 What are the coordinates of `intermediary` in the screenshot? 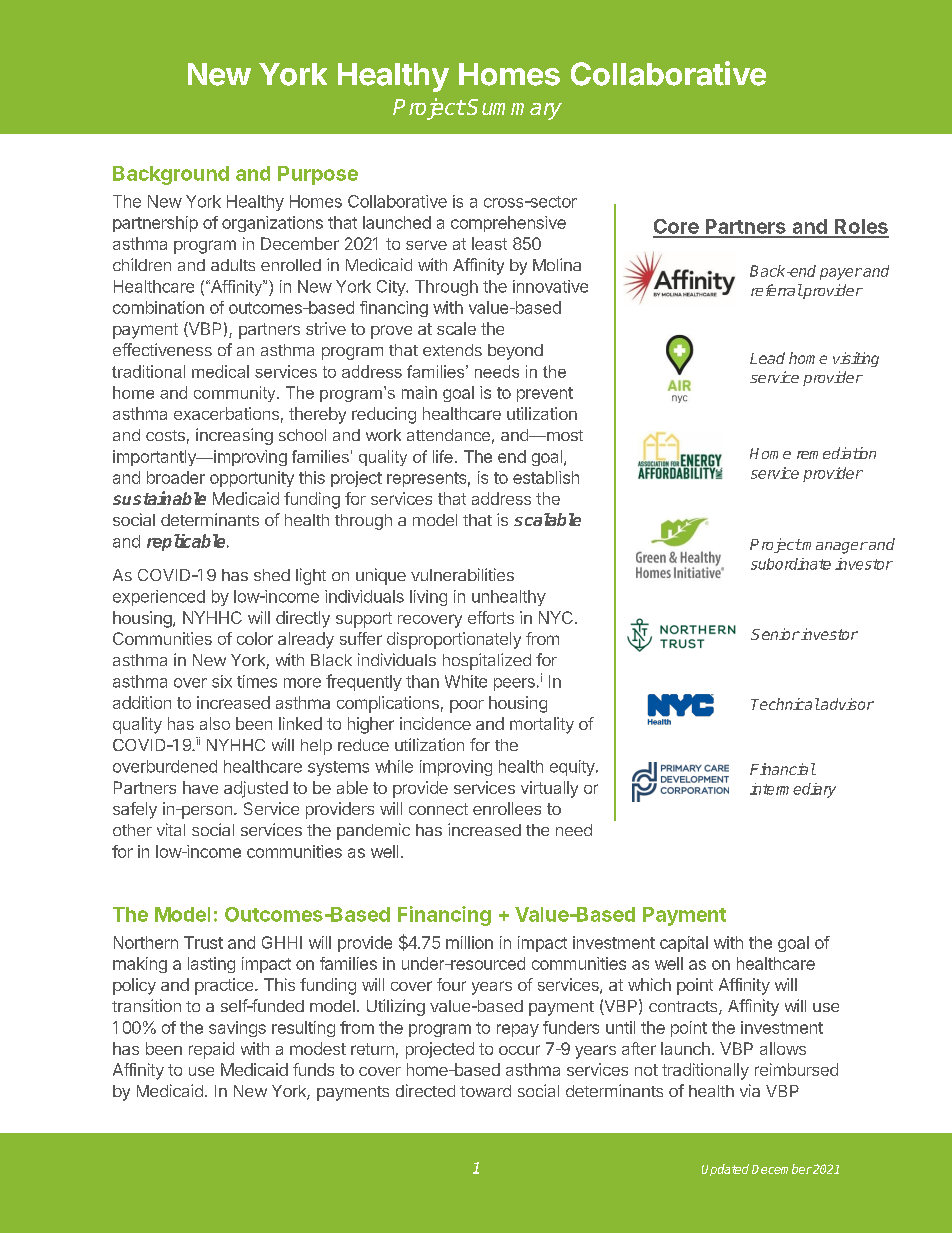 It's located at (793, 790).
